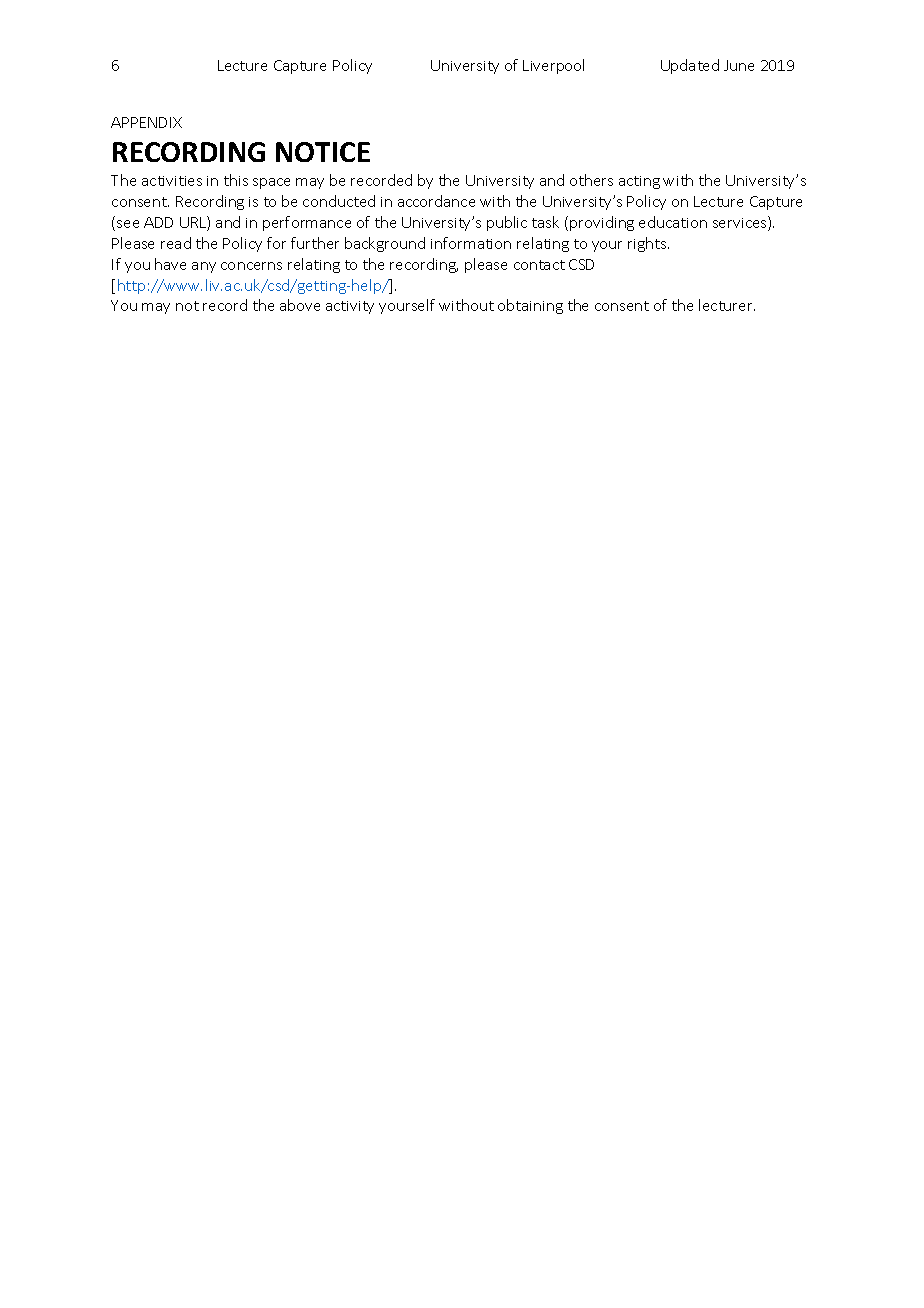 This screenshot has width=924, height=1308. What do you see at coordinates (172, 181) in the screenshot?
I see `activities` at bounding box center [172, 181].
